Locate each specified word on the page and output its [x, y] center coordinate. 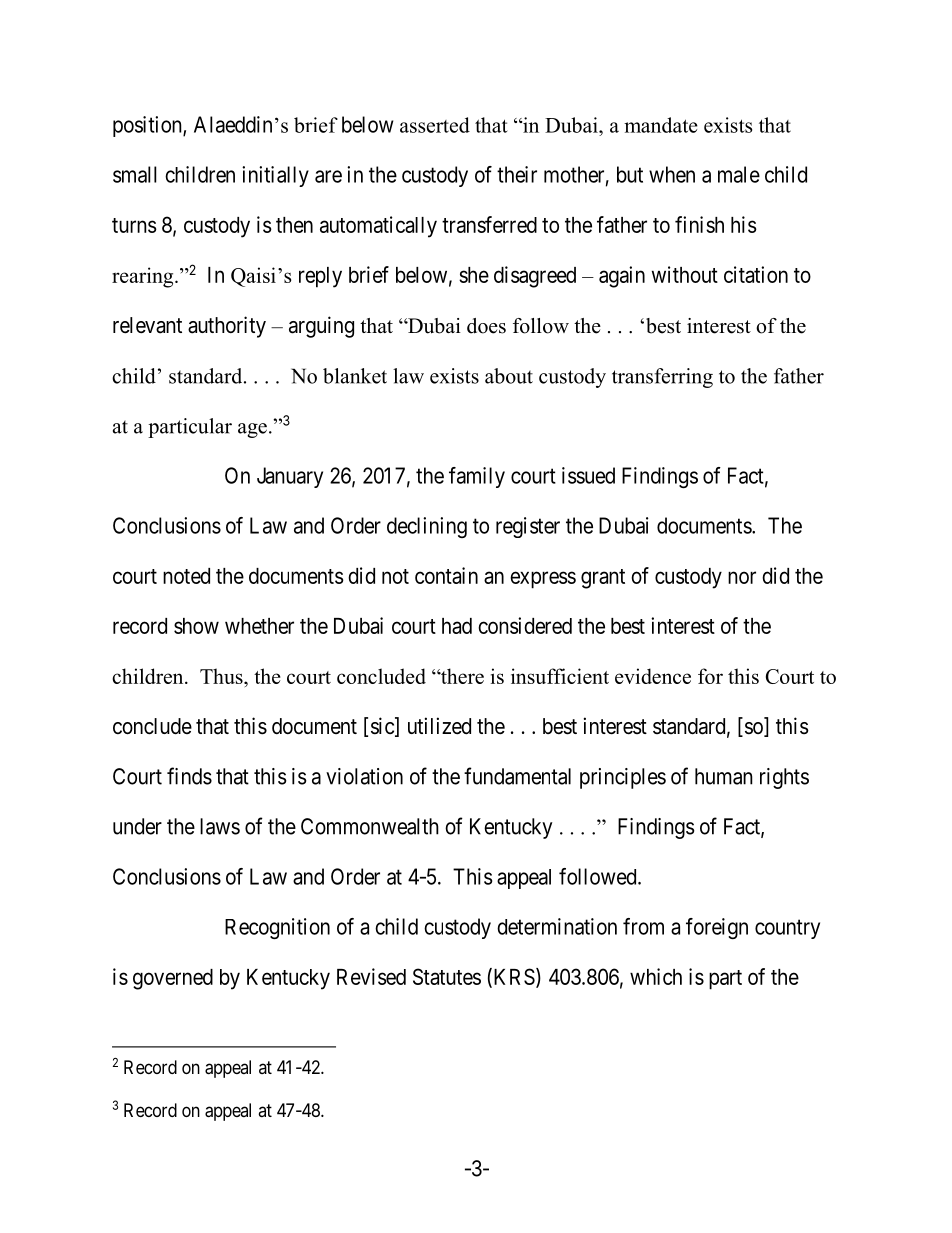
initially [275, 176]
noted [186, 576]
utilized [439, 726]
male [739, 174]
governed [173, 979]
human [724, 776]
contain [446, 575]
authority [227, 327]
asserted [435, 125]
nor [742, 577]
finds [189, 776]
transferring [662, 378]
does [486, 326]
